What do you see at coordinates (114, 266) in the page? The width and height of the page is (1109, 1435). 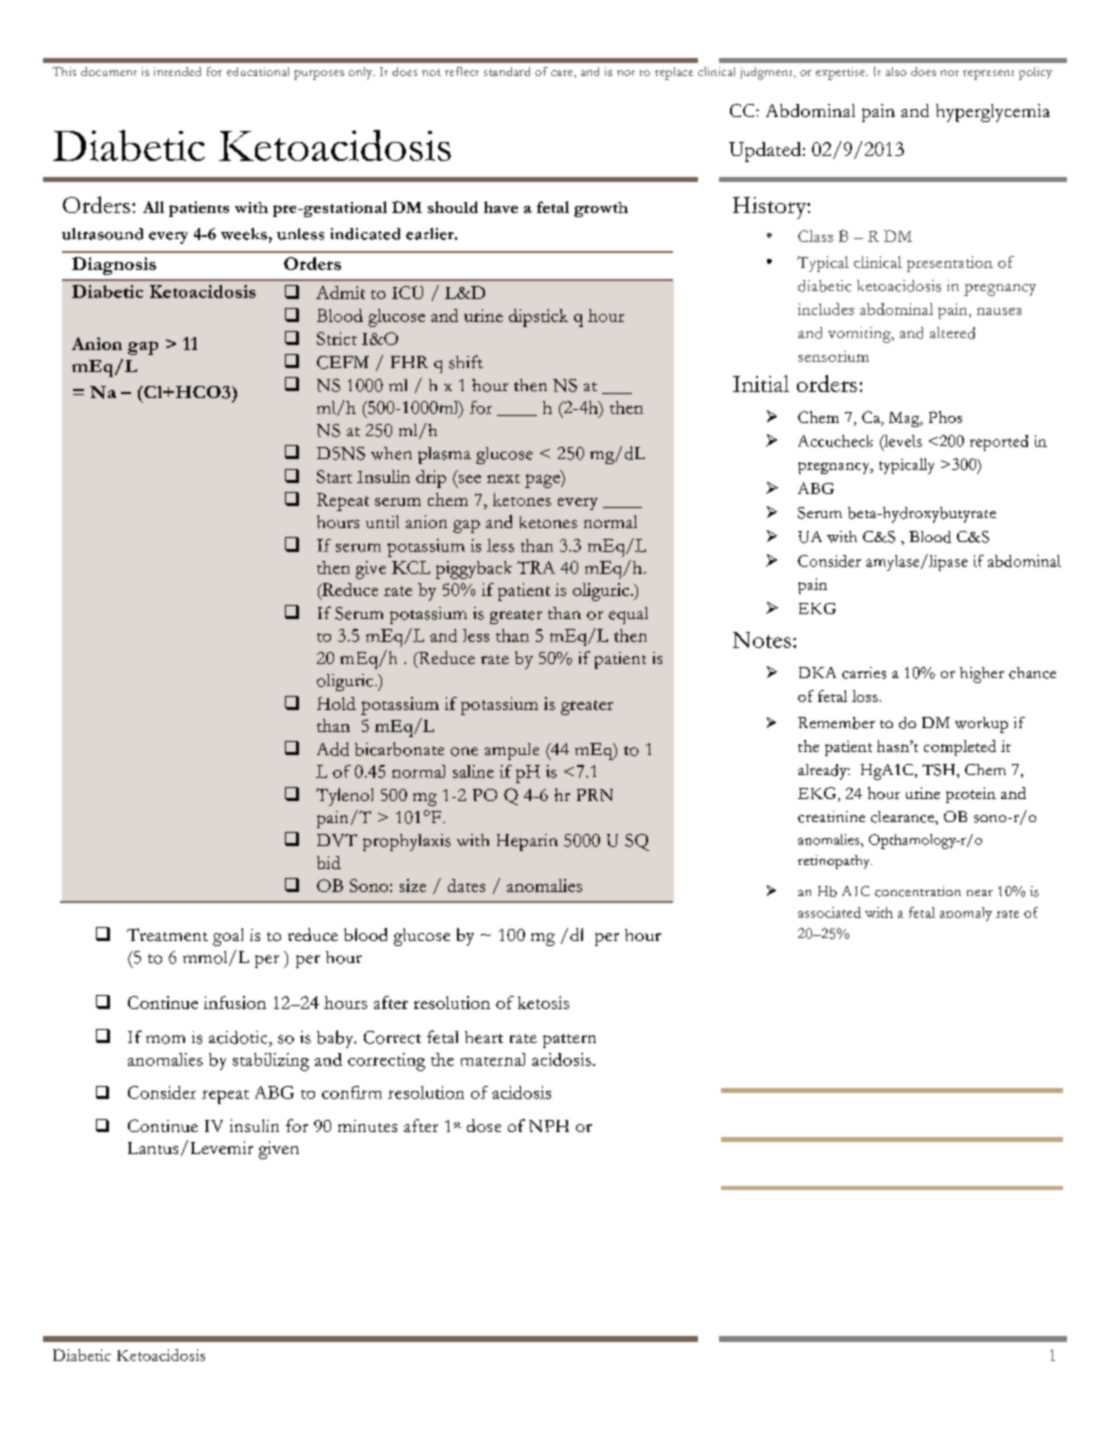 I see `Diagnosis` at bounding box center [114, 266].
